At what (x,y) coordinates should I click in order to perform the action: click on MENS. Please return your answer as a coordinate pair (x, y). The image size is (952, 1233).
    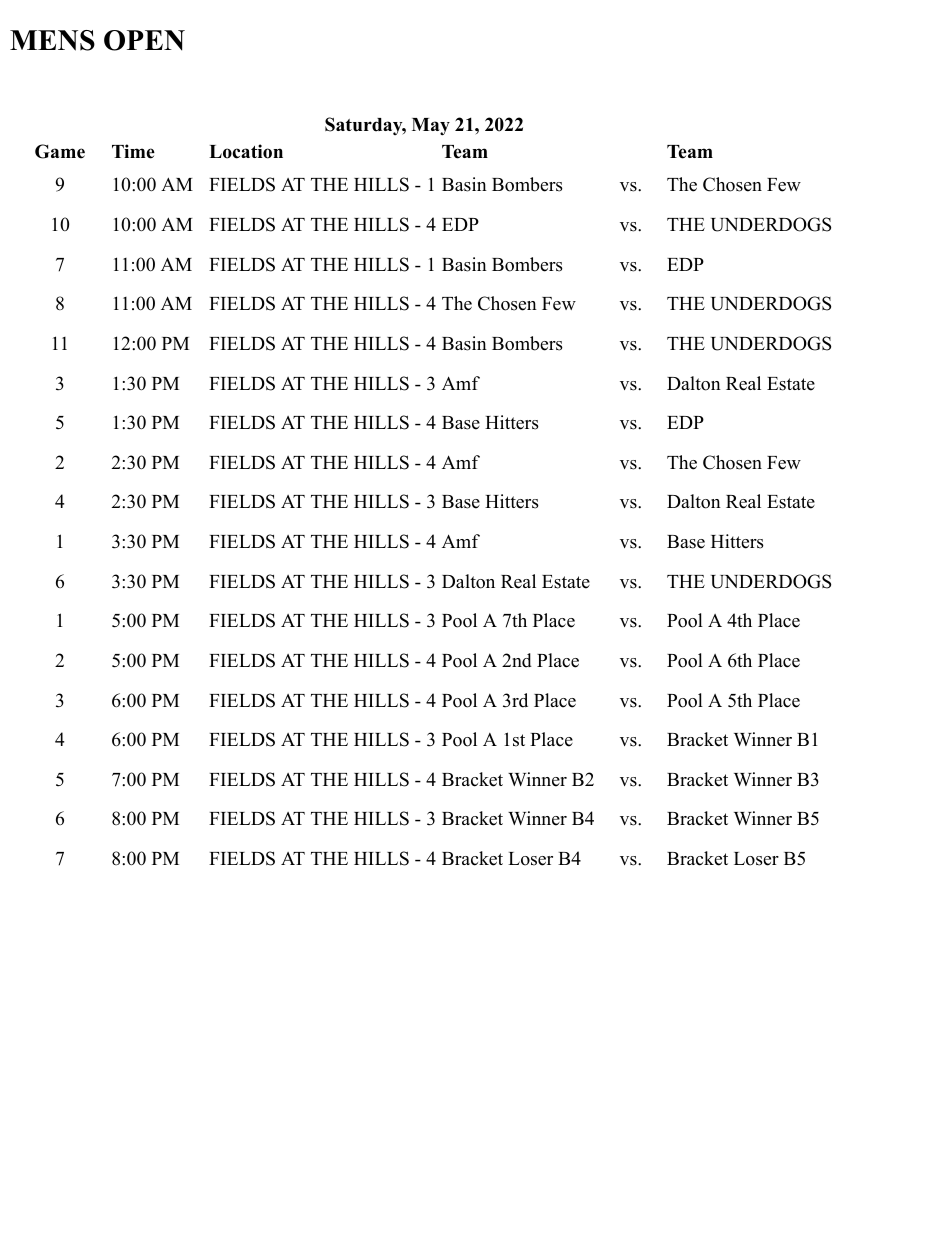
    Looking at the image, I should click on (52, 40).
